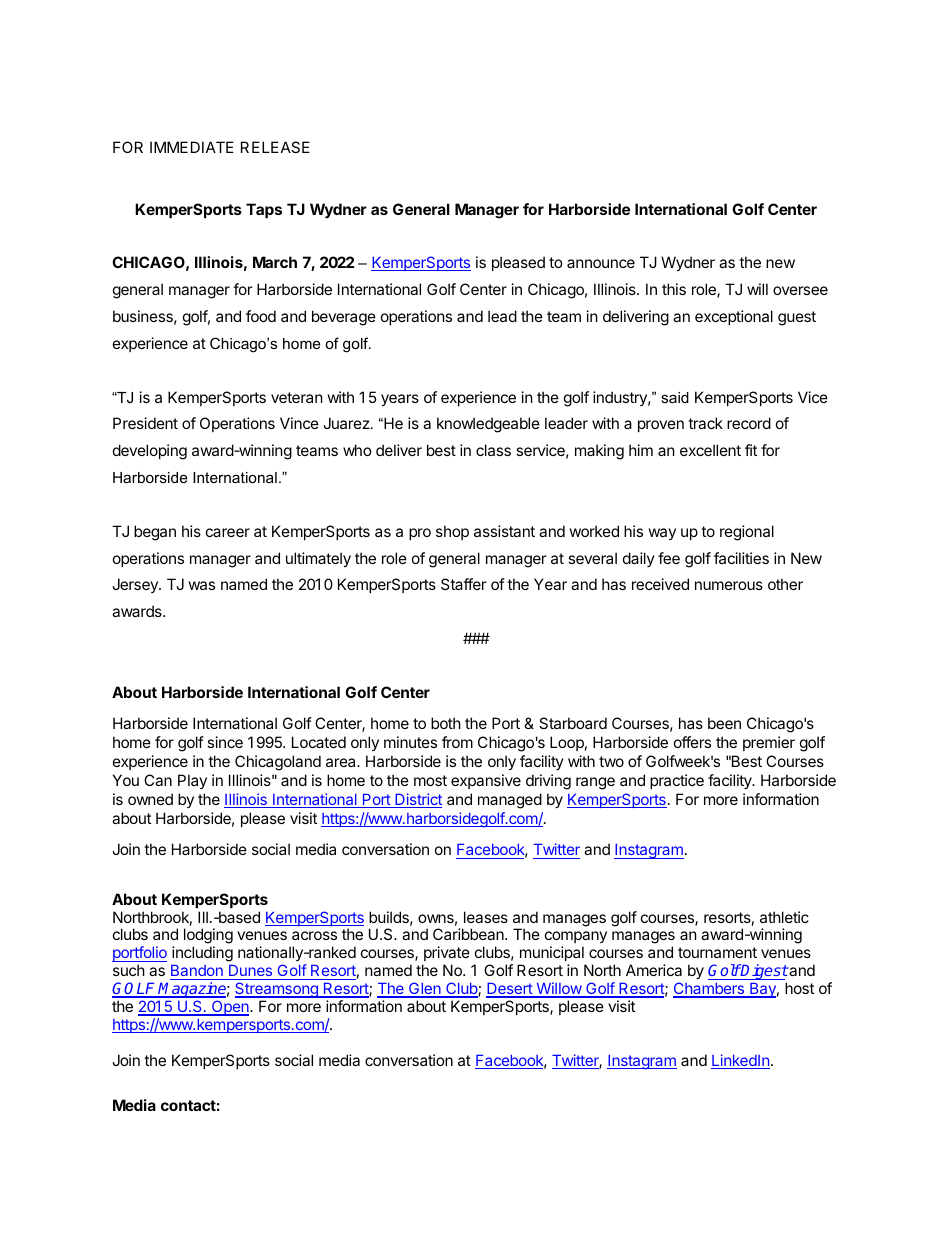  What do you see at coordinates (674, 289) in the document?
I see `this` at bounding box center [674, 289].
